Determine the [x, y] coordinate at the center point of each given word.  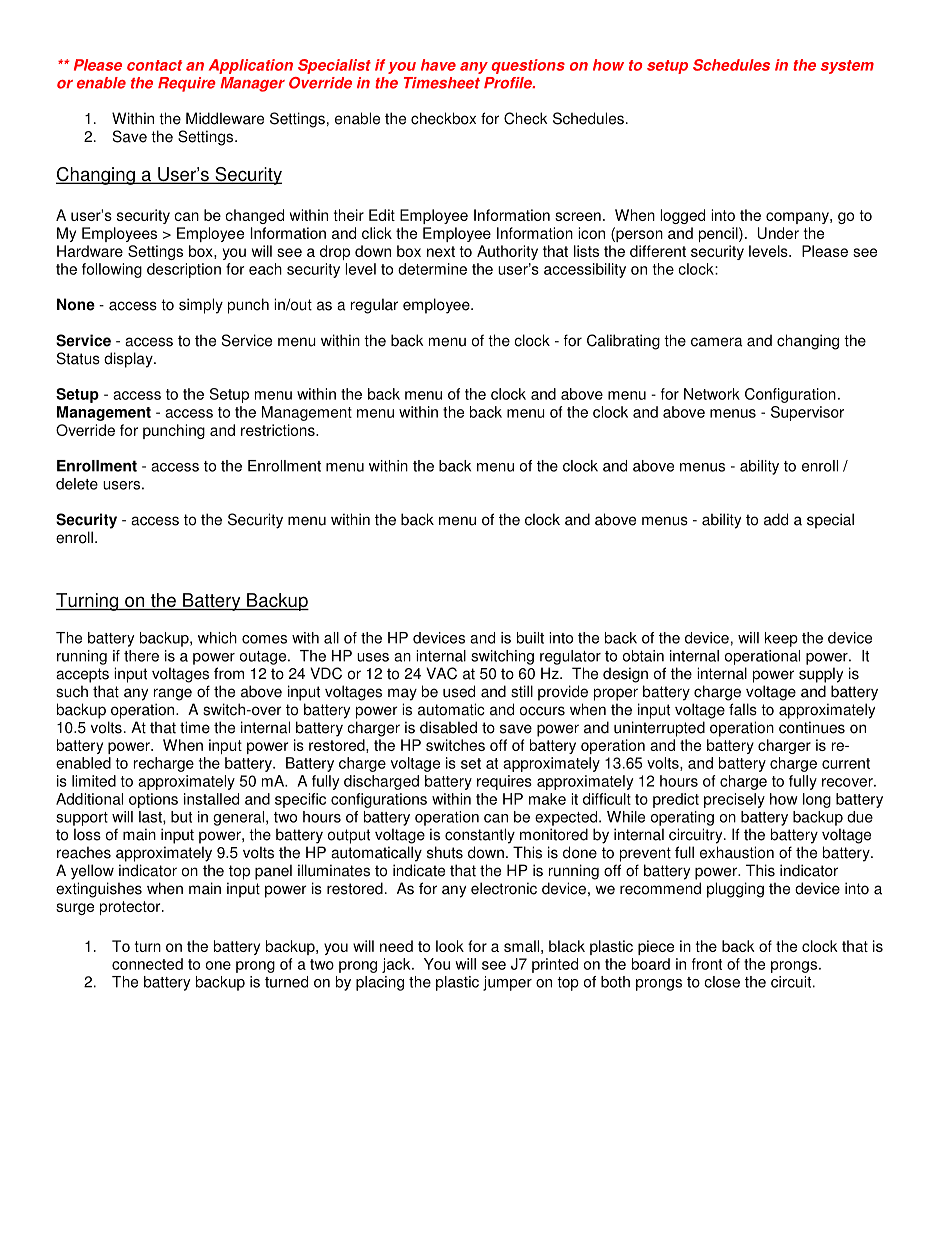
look [450, 946]
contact [154, 65]
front [707, 964]
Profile [509, 83]
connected [147, 964]
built [530, 638]
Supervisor [807, 413]
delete [77, 484]
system [847, 67]
